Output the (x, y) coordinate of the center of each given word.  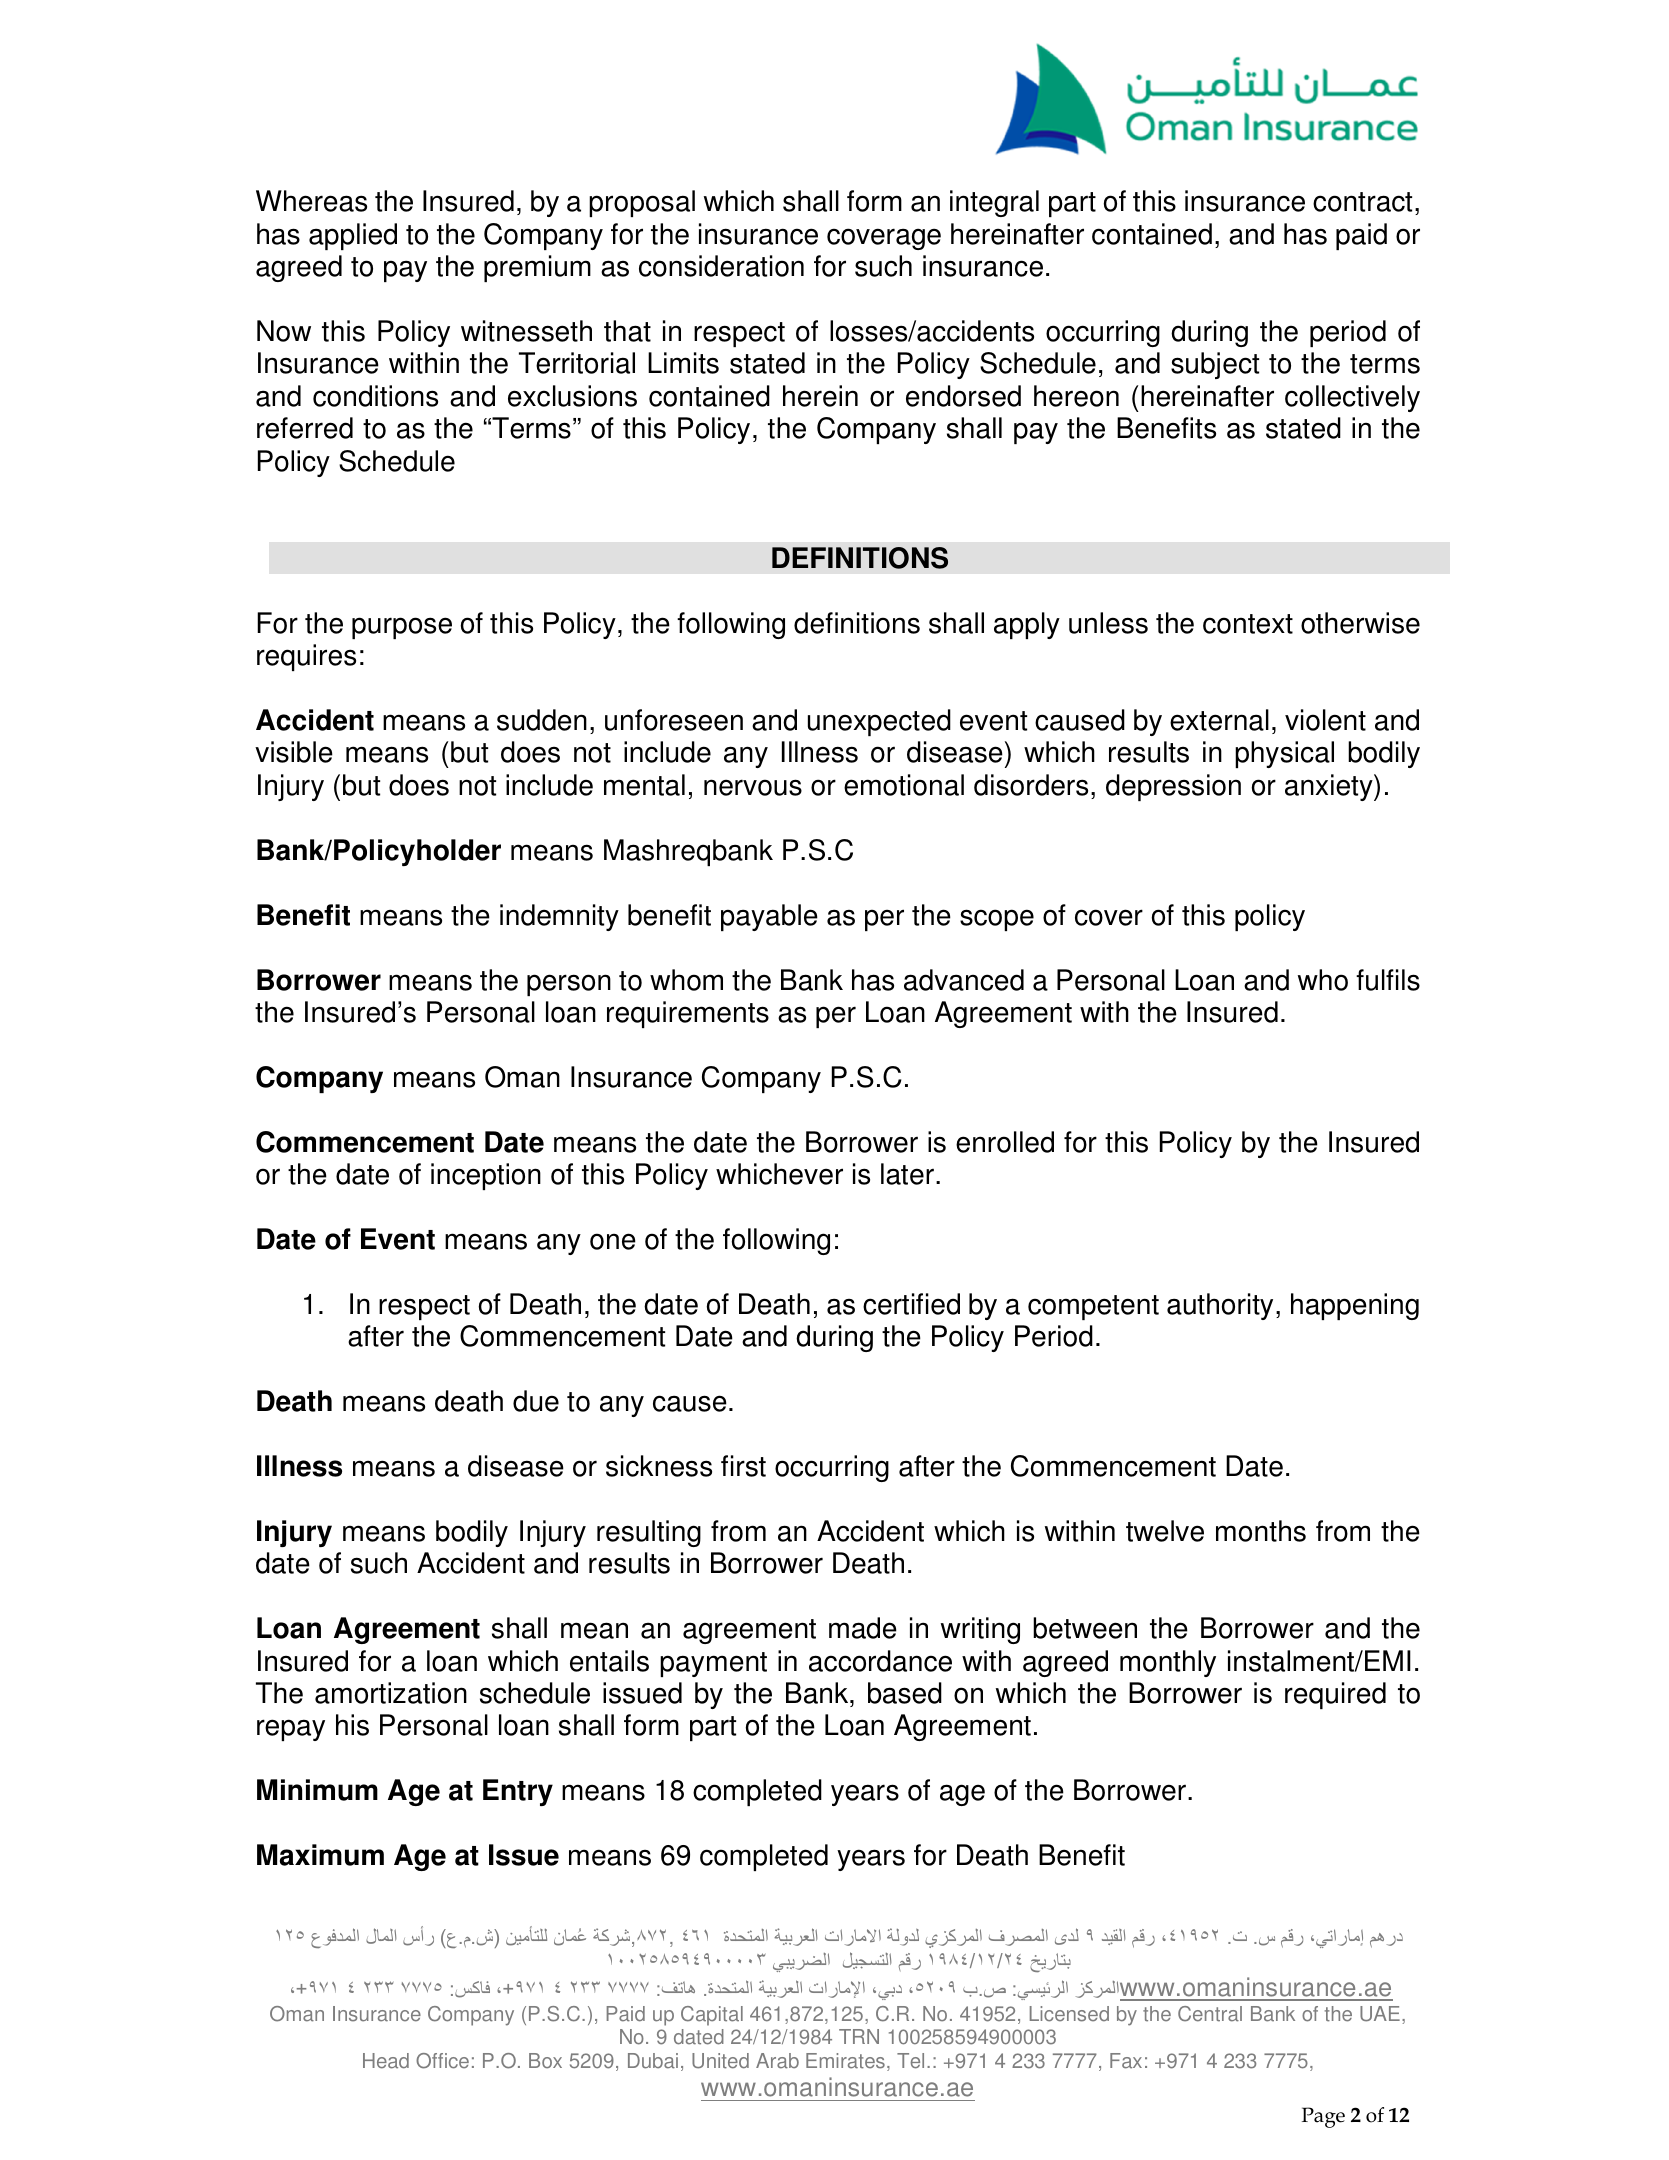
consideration (721, 266)
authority (1220, 1306)
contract (1362, 202)
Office (442, 2061)
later (907, 1174)
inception (486, 1176)
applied (353, 236)
